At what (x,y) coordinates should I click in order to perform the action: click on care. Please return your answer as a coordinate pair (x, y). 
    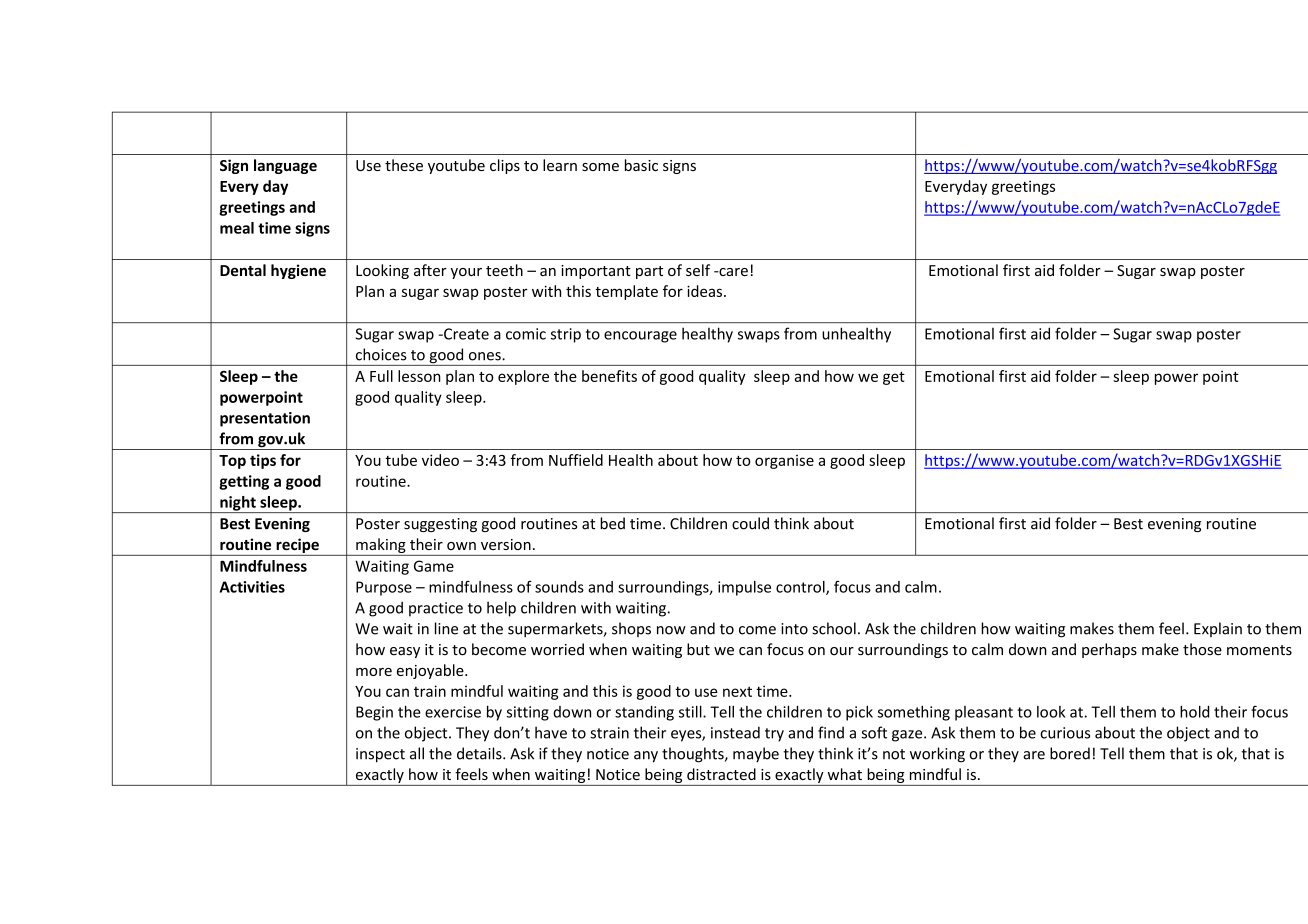
    Looking at the image, I should click on (732, 272).
